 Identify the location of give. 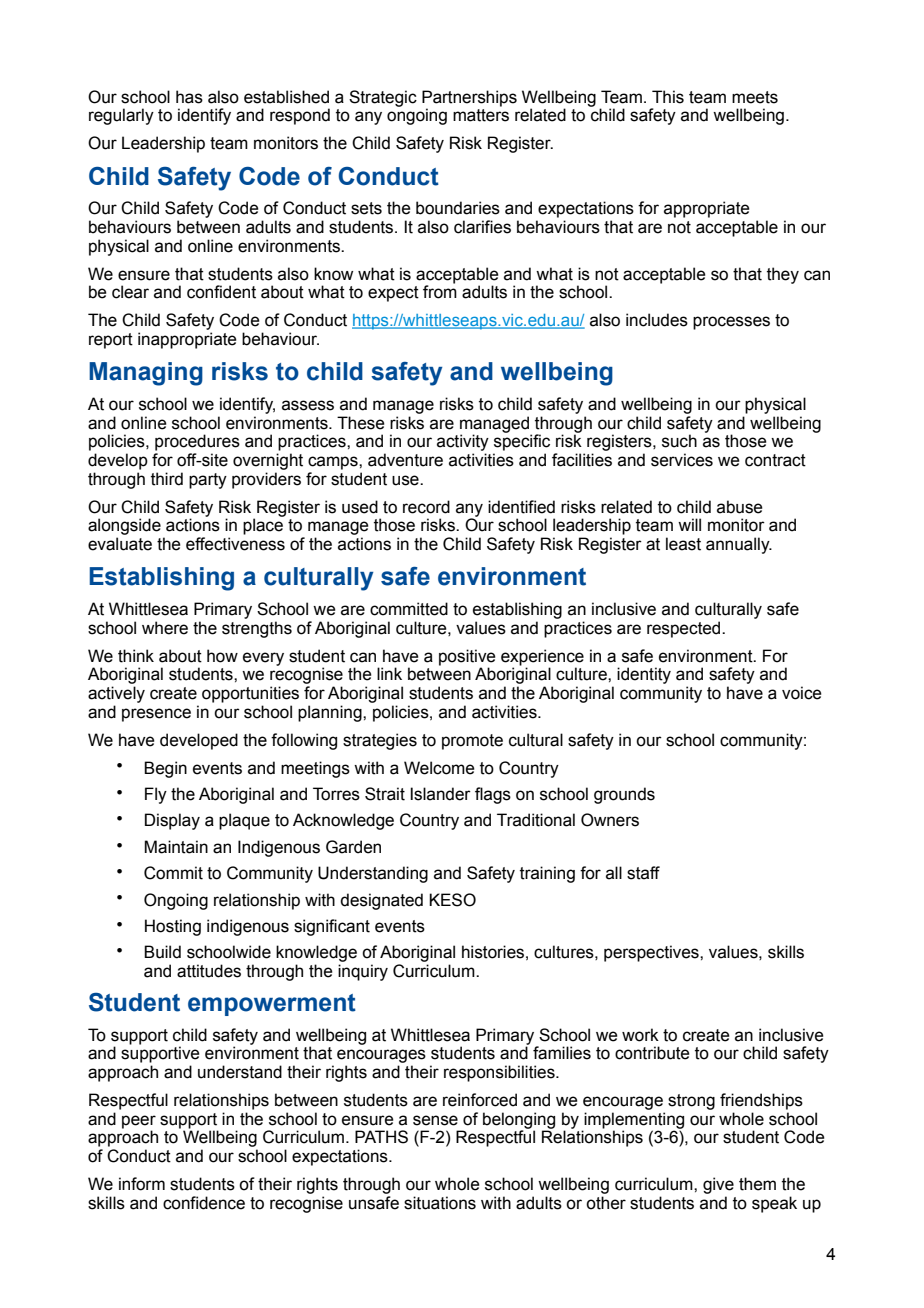
(718, 1185).
